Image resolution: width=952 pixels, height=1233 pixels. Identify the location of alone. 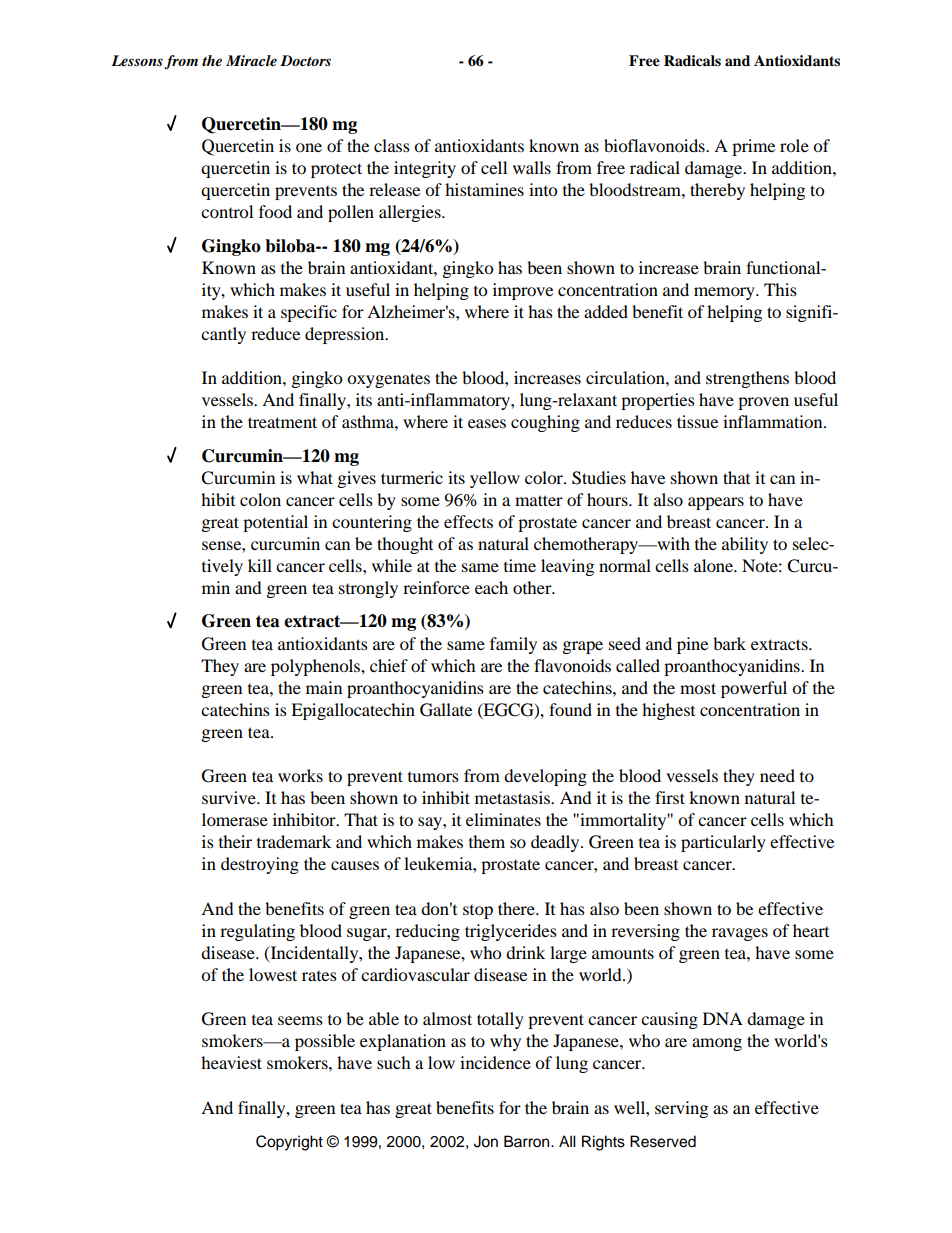
(715, 565).
